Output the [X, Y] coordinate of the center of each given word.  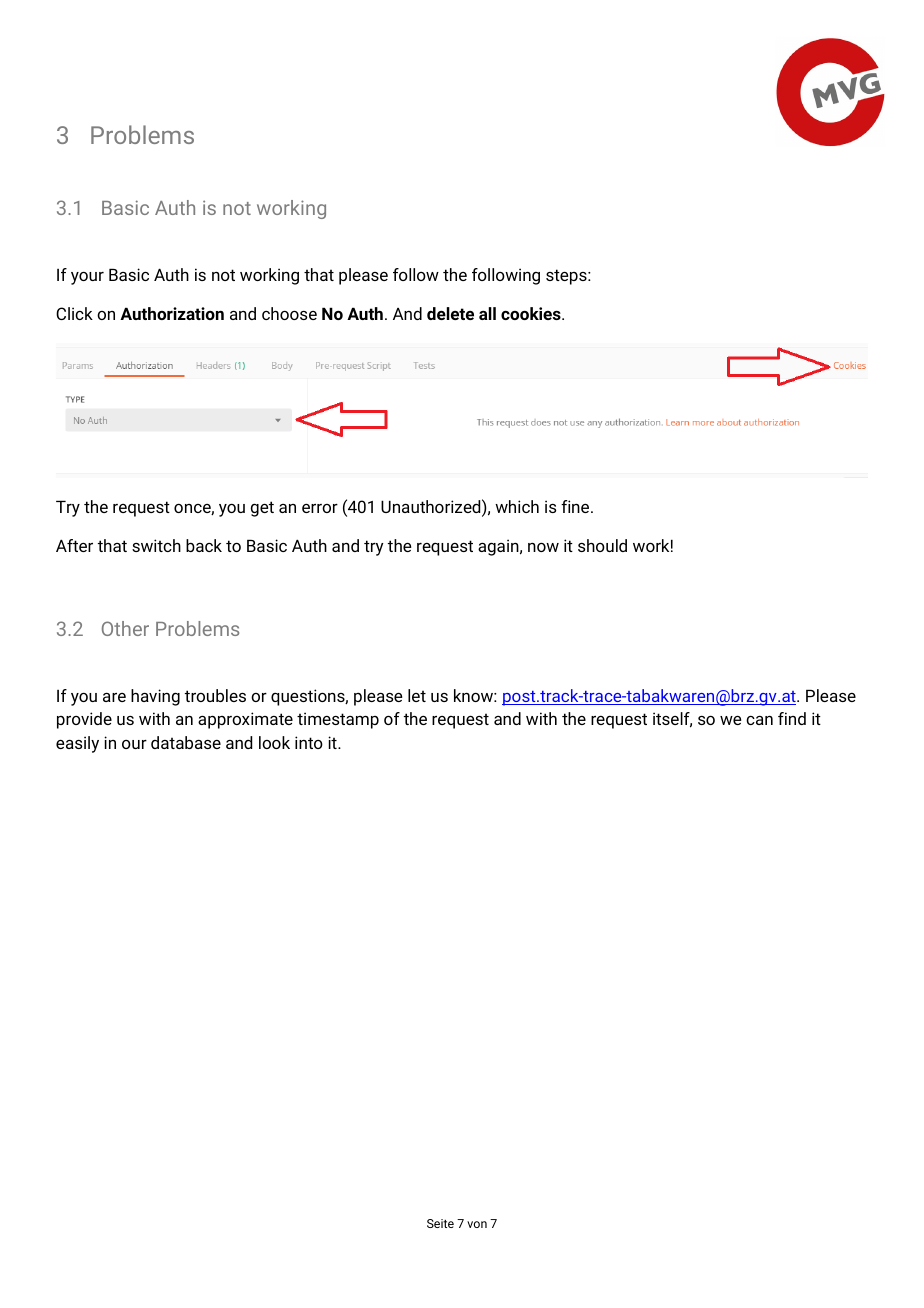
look [274, 742]
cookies [532, 313]
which [517, 506]
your [87, 278]
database [186, 742]
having [155, 697]
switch [156, 545]
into [309, 742]
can [759, 720]
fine [576, 506]
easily [77, 744]
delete [450, 313]
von [477, 1224]
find [792, 718]
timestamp [338, 720]
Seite [440, 1223]
